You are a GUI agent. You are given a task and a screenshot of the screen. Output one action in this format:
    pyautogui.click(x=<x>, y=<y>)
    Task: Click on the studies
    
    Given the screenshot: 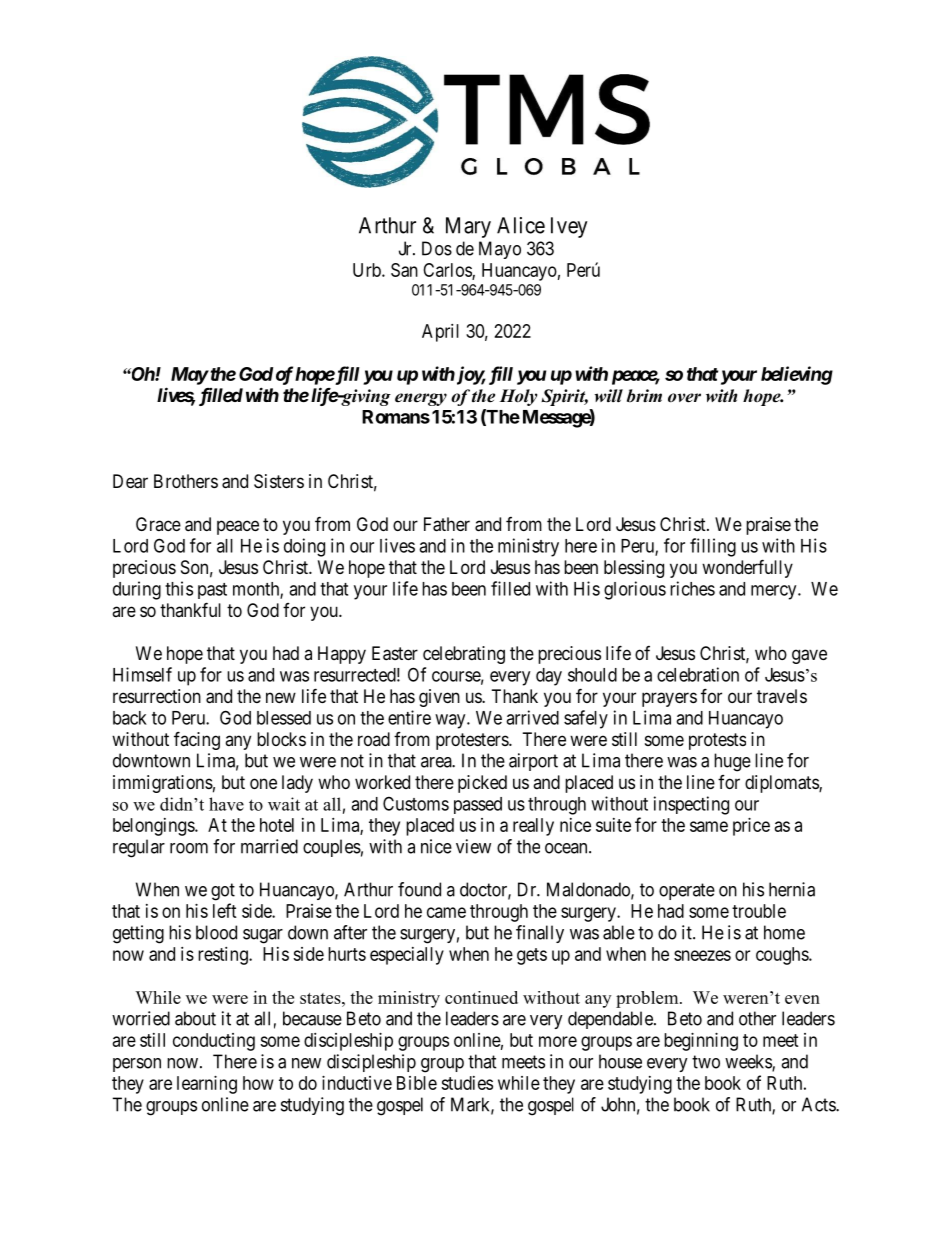 What is the action you would take?
    pyautogui.click(x=467, y=1083)
